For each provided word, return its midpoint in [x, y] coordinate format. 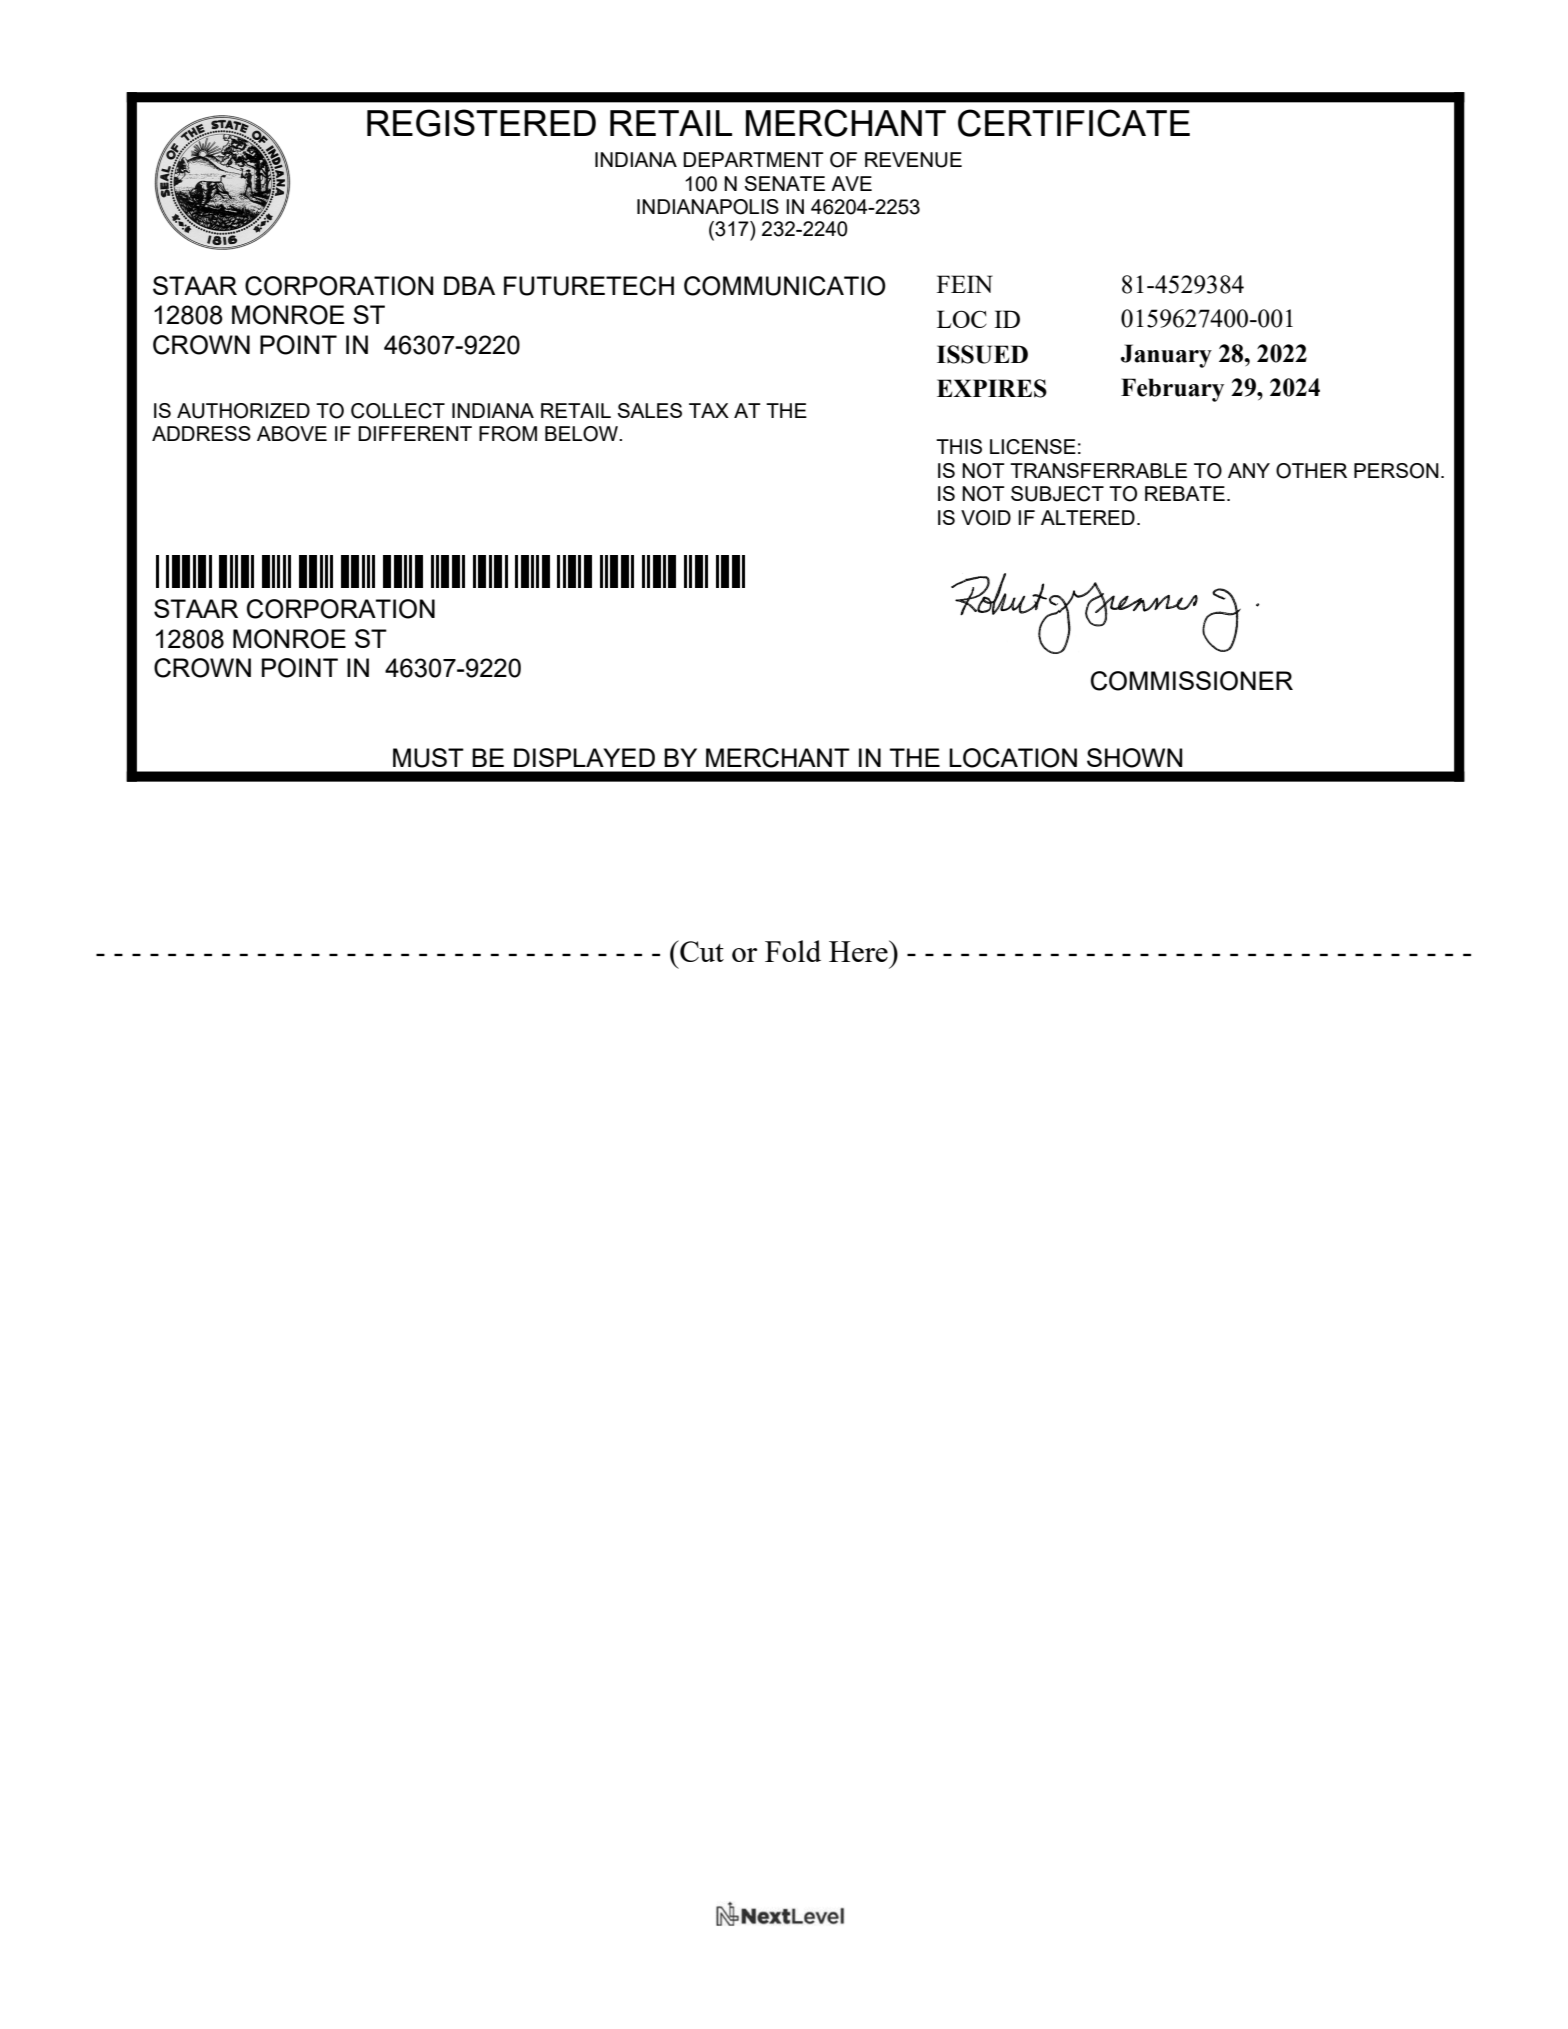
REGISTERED [481, 123]
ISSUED [982, 354]
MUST [428, 758]
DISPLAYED [584, 757]
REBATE [1185, 493]
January [1166, 356]
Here [859, 951]
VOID [986, 518]
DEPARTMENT [753, 159]
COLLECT [398, 411]
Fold [793, 951]
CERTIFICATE [1074, 123]
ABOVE [292, 434]
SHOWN [1135, 758]
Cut [701, 951]
